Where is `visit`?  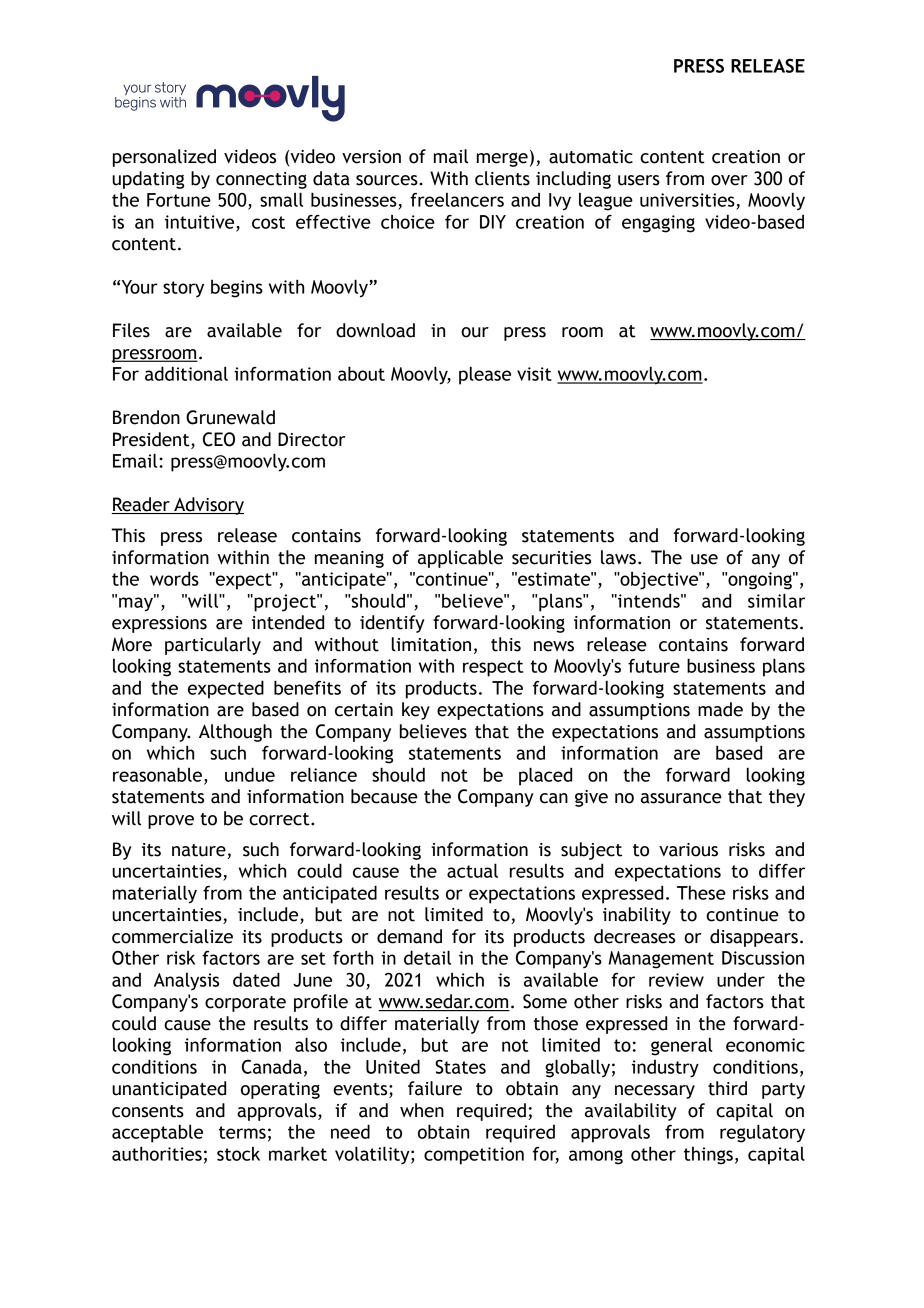 visit is located at coordinates (534, 374).
